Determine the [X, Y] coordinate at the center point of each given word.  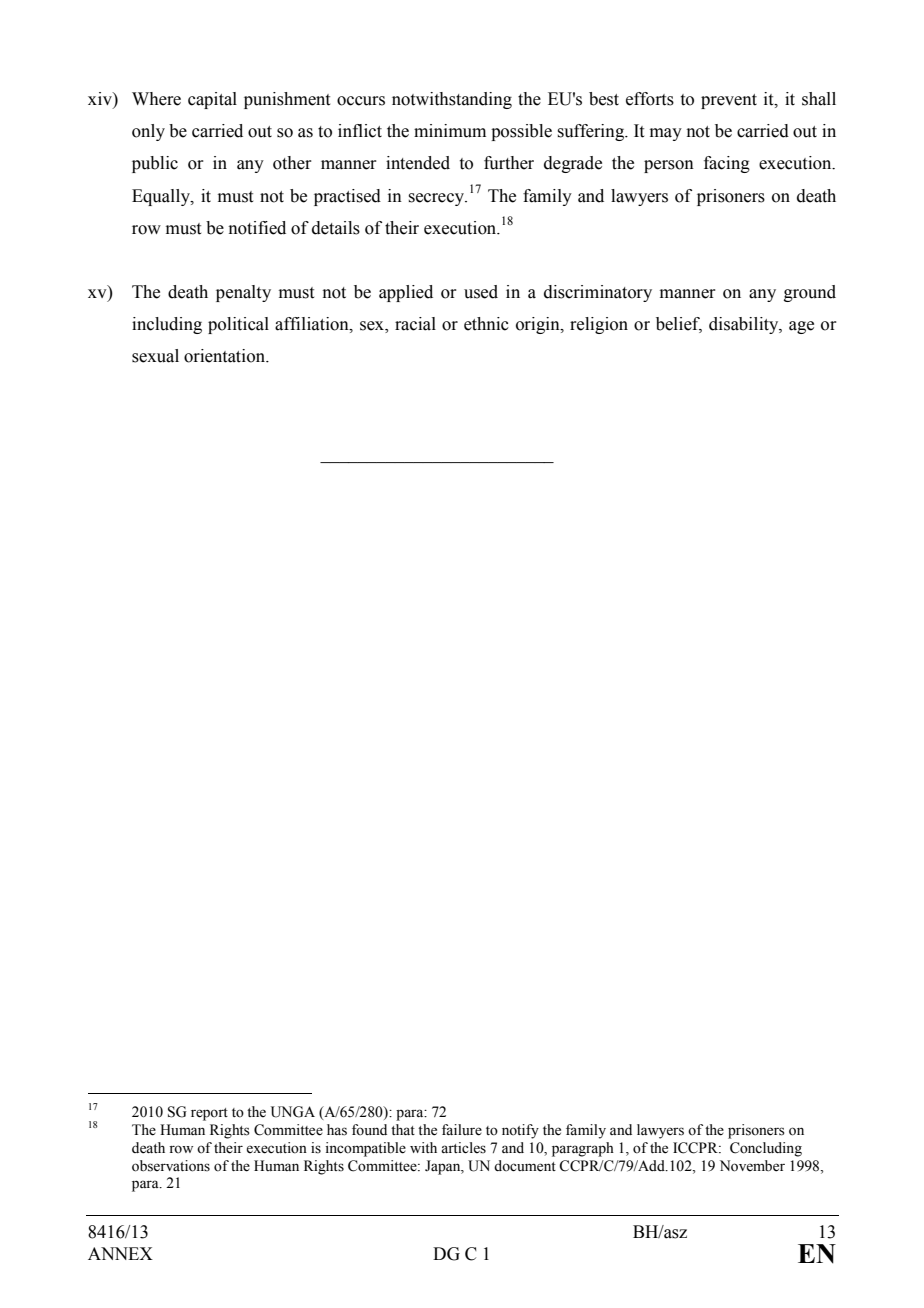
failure [462, 1130]
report [209, 1114]
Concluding [766, 1149]
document [525, 1166]
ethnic [486, 324]
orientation [225, 356]
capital [212, 100]
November [752, 1166]
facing [727, 164]
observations [171, 1166]
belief [679, 325]
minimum [450, 131]
